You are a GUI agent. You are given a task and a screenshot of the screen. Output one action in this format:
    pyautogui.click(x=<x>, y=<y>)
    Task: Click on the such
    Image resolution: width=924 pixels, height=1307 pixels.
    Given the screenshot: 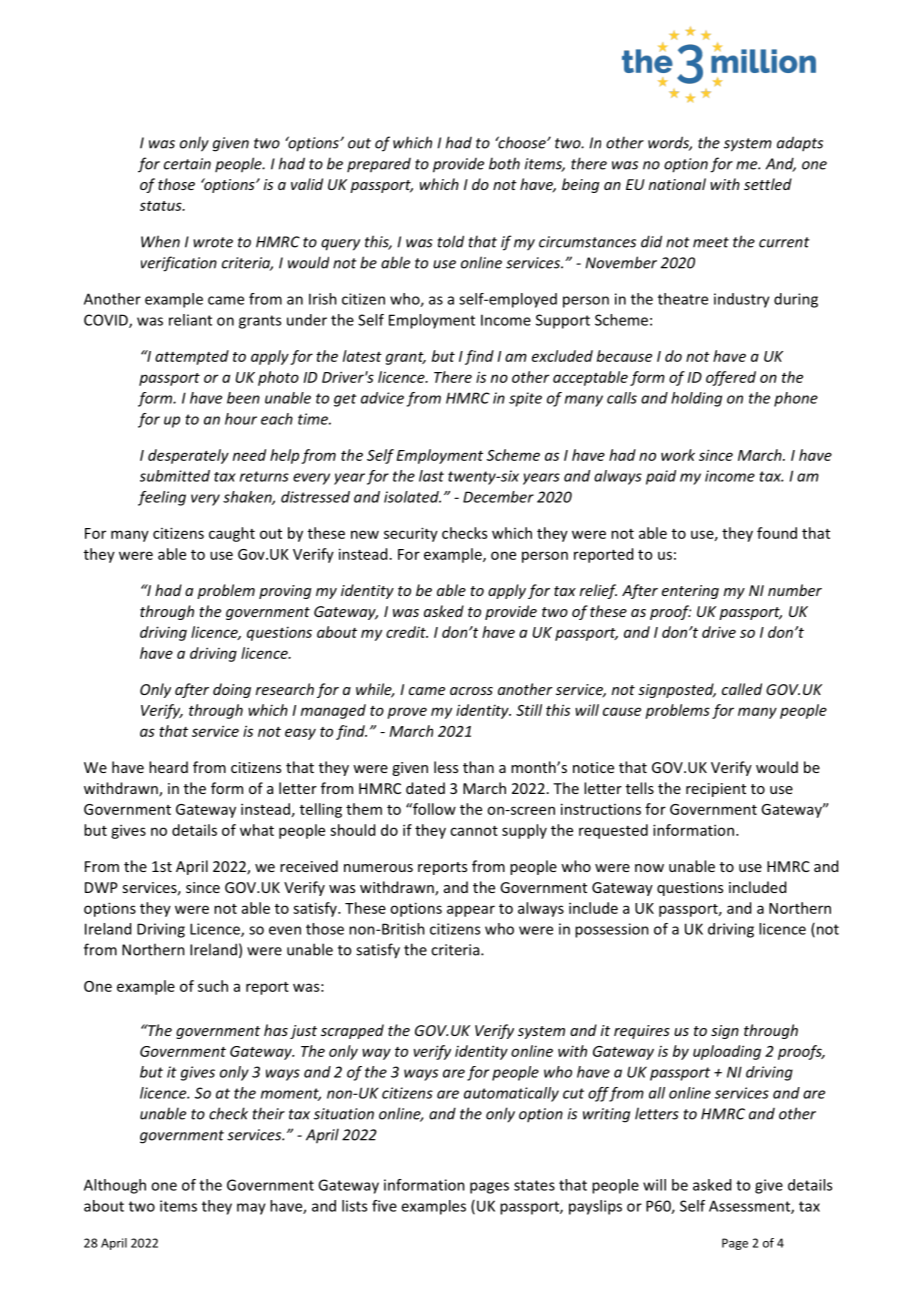 What is the action you would take?
    pyautogui.click(x=213, y=986)
